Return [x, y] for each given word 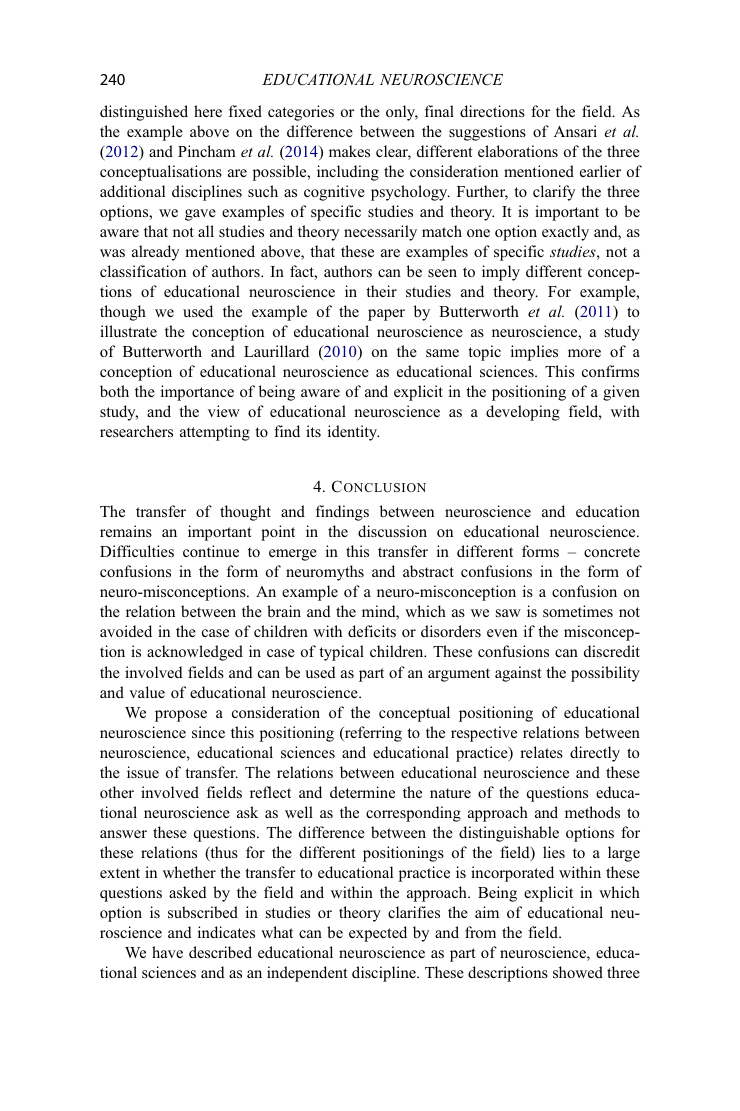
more [584, 353]
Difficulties [137, 551]
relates [541, 752]
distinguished [144, 113]
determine [362, 792]
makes [349, 151]
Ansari [575, 131]
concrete [612, 552]
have [167, 952]
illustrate [128, 331]
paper [386, 315]
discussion [392, 531]
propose [181, 716]
